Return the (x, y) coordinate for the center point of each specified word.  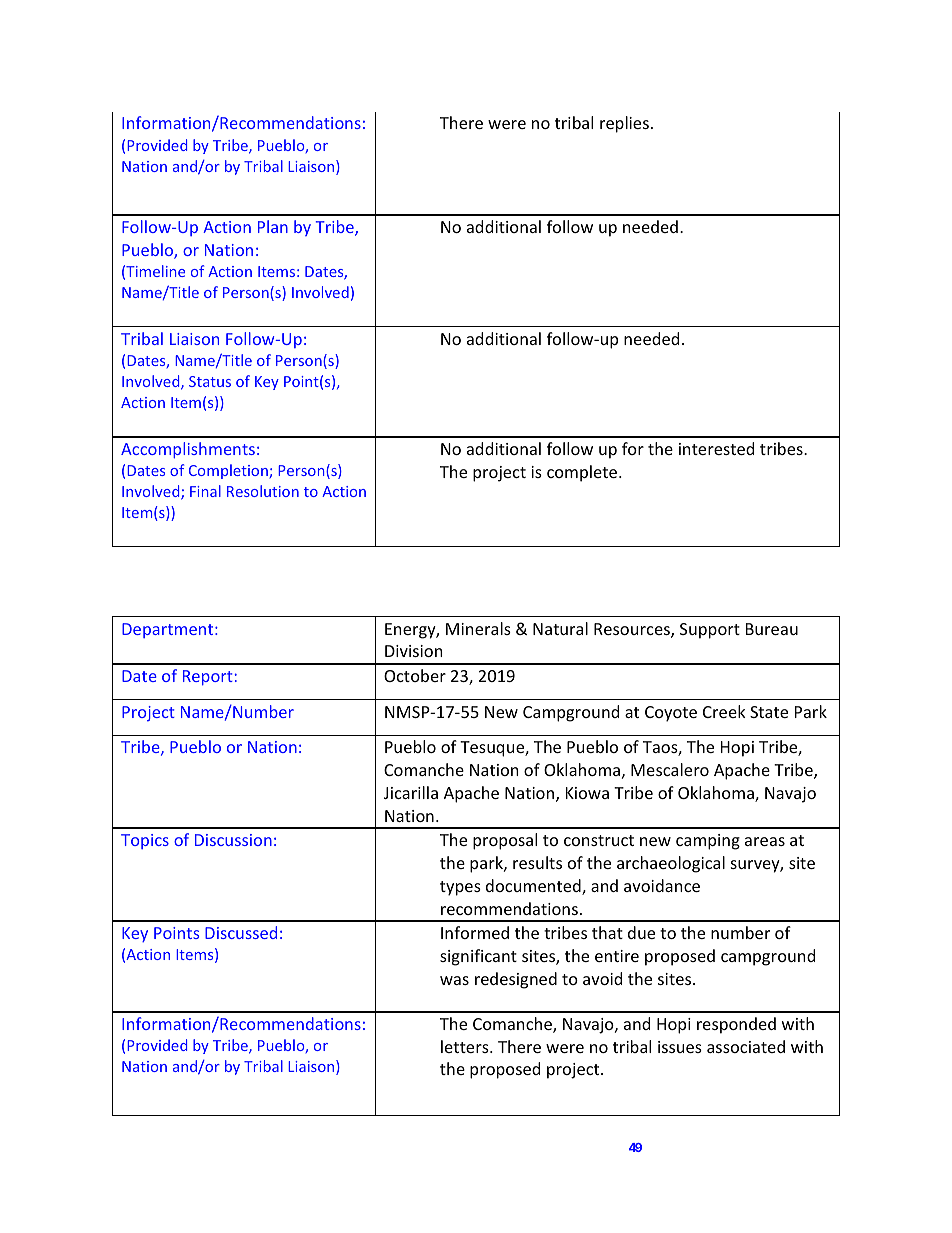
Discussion (233, 840)
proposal (505, 841)
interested (716, 448)
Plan (273, 226)
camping (708, 842)
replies (624, 124)
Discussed (241, 932)
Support (710, 631)
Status (210, 381)
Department (169, 630)
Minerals (478, 628)
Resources (633, 630)
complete (583, 473)
